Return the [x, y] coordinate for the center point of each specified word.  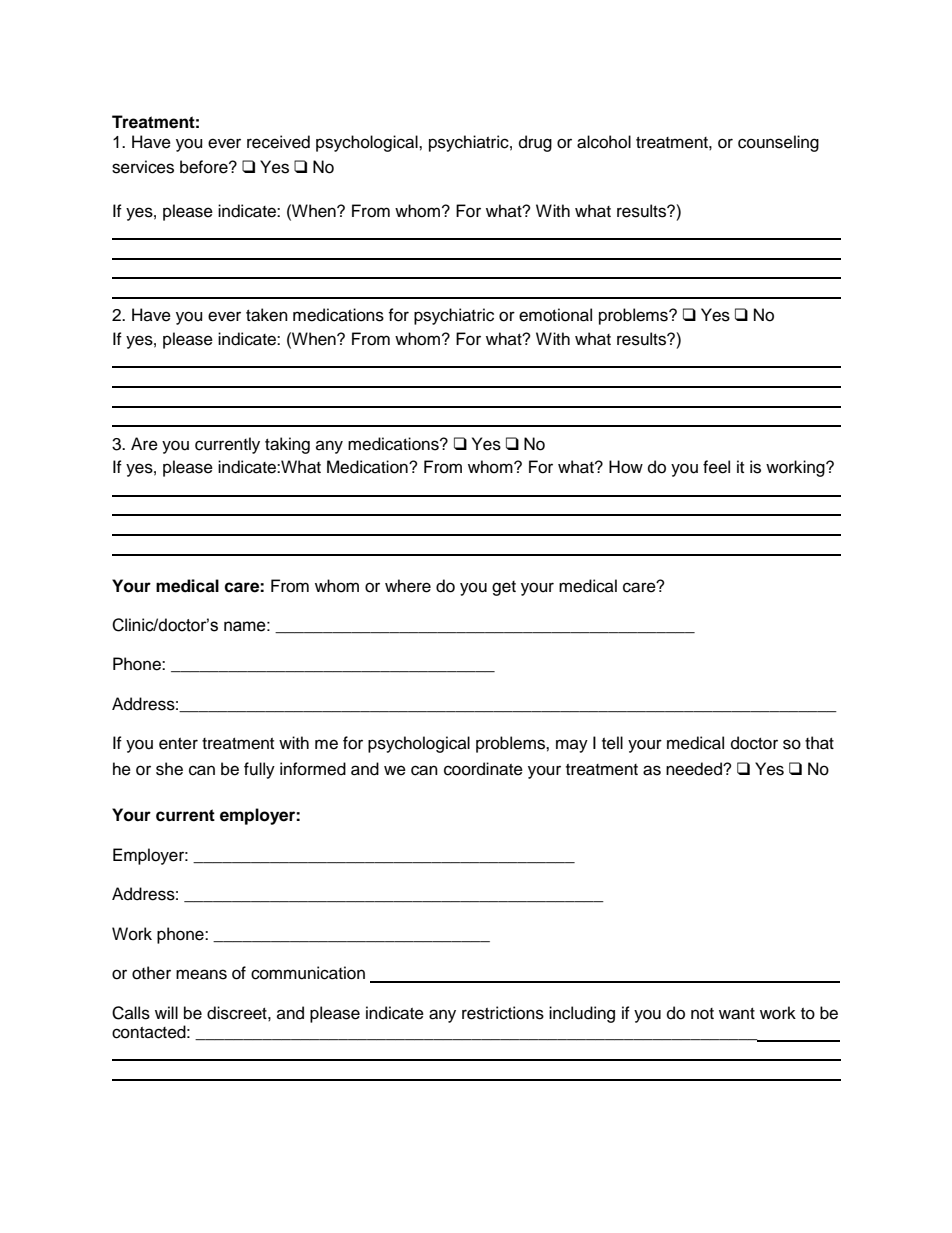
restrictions [503, 1013]
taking [287, 445]
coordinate [483, 769]
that [819, 743]
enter [178, 744]
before [205, 167]
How [626, 467]
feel [716, 467]
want [737, 1014]
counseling [778, 143]
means [201, 974]
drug [535, 143]
